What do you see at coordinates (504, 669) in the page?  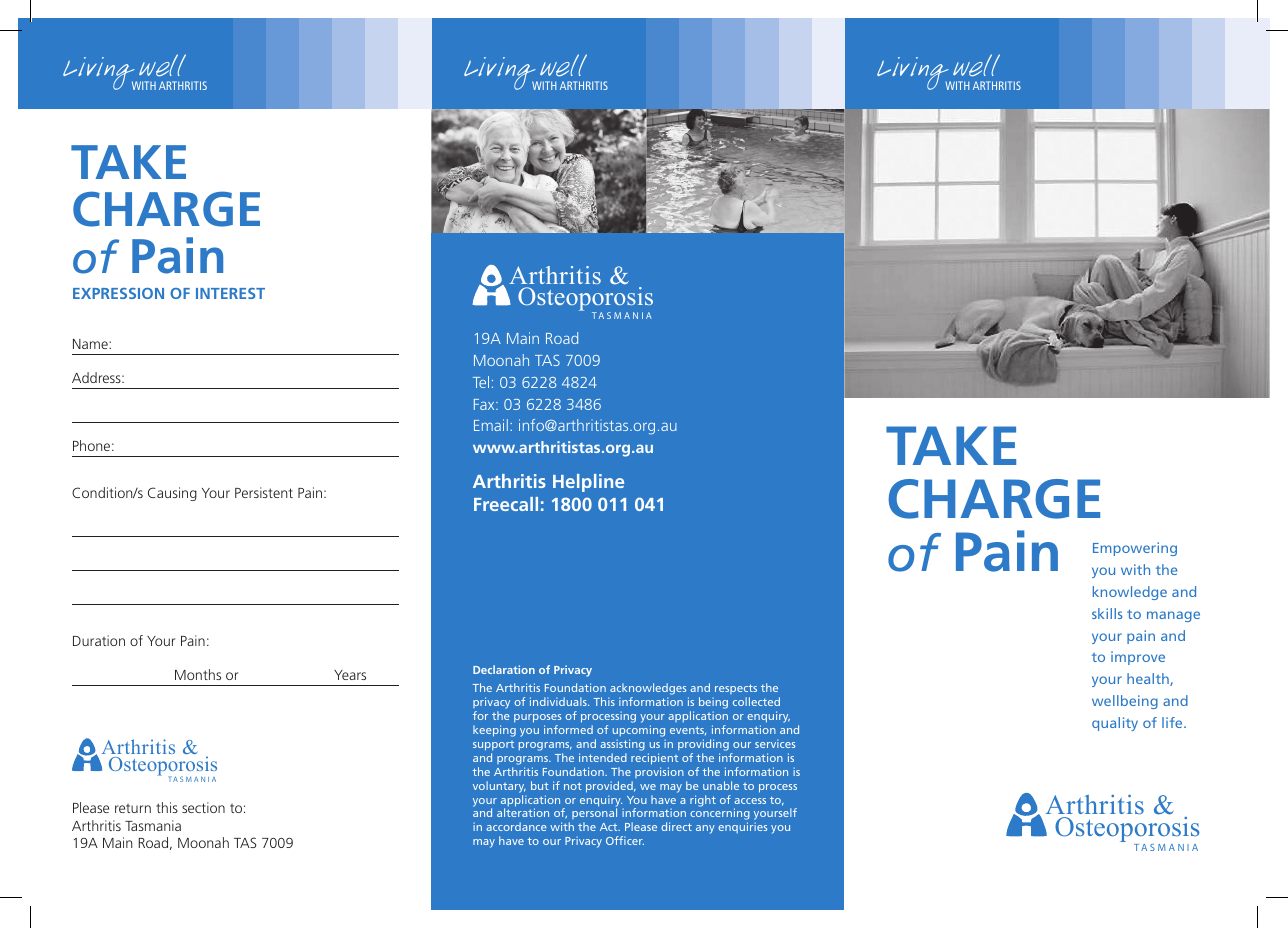 I see `Declaration` at bounding box center [504, 669].
